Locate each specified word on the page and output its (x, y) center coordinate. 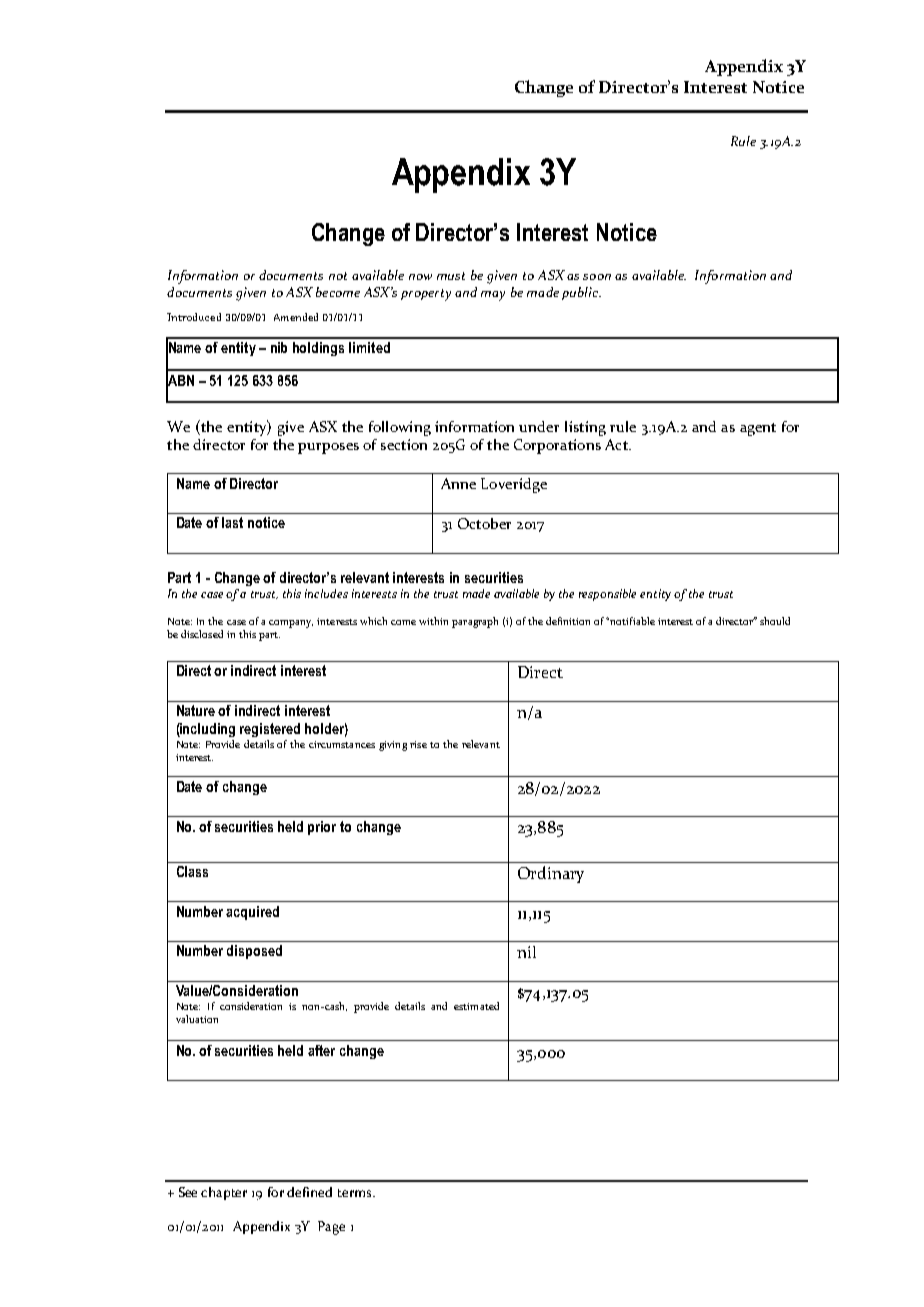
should (775, 621)
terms (356, 1193)
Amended (296, 317)
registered (270, 730)
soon (597, 277)
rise (418, 744)
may (493, 296)
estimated (476, 1006)
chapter (224, 1193)
